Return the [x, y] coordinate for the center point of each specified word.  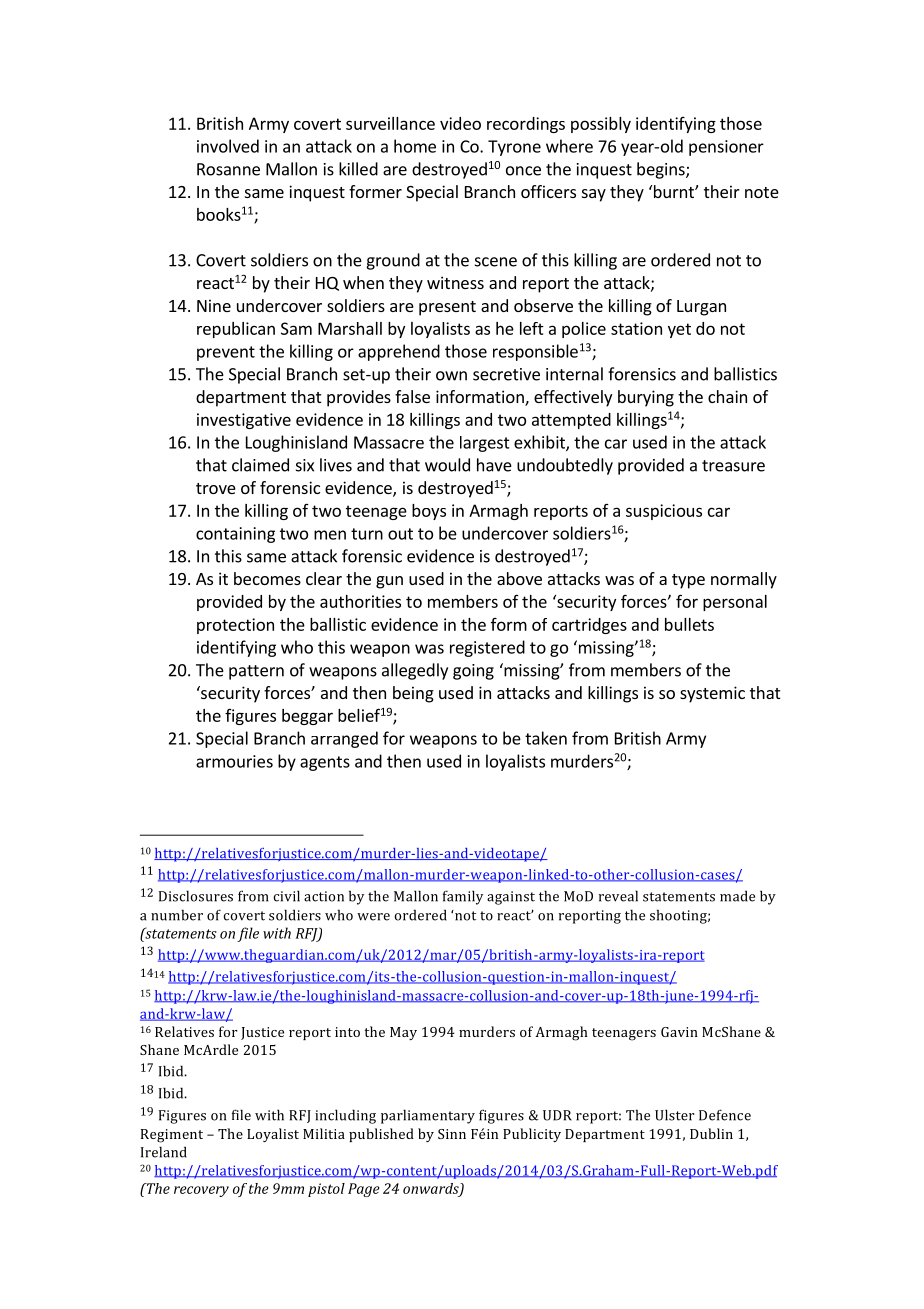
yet [679, 330]
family [463, 897]
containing [235, 535]
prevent [226, 353]
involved [228, 146]
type [688, 581]
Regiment [172, 1136]
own [451, 376]
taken [546, 738]
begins [662, 170]
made [737, 896]
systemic [712, 694]
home [415, 146]
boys [429, 512]
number [177, 915]
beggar [307, 717]
